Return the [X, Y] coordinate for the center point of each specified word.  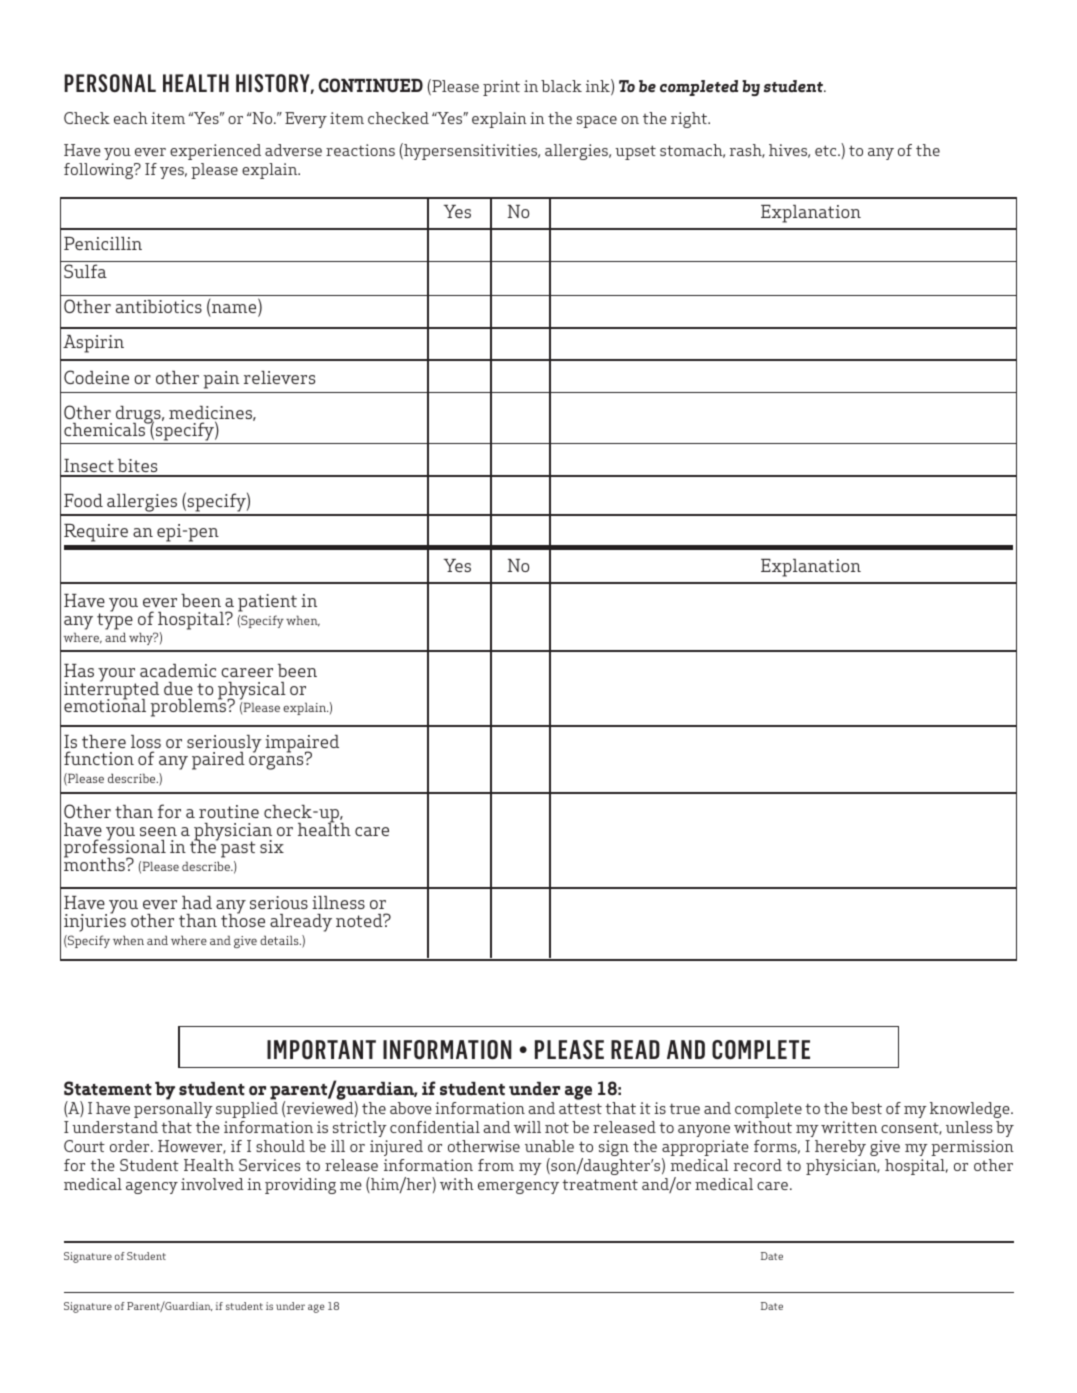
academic [178, 670]
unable [549, 1146]
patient [267, 603]
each [131, 118]
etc [827, 150]
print [501, 88]
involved [212, 1184]
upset [635, 152]
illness [338, 902]
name [235, 310]
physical [252, 692]
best [866, 1108]
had [197, 902]
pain [221, 380]
